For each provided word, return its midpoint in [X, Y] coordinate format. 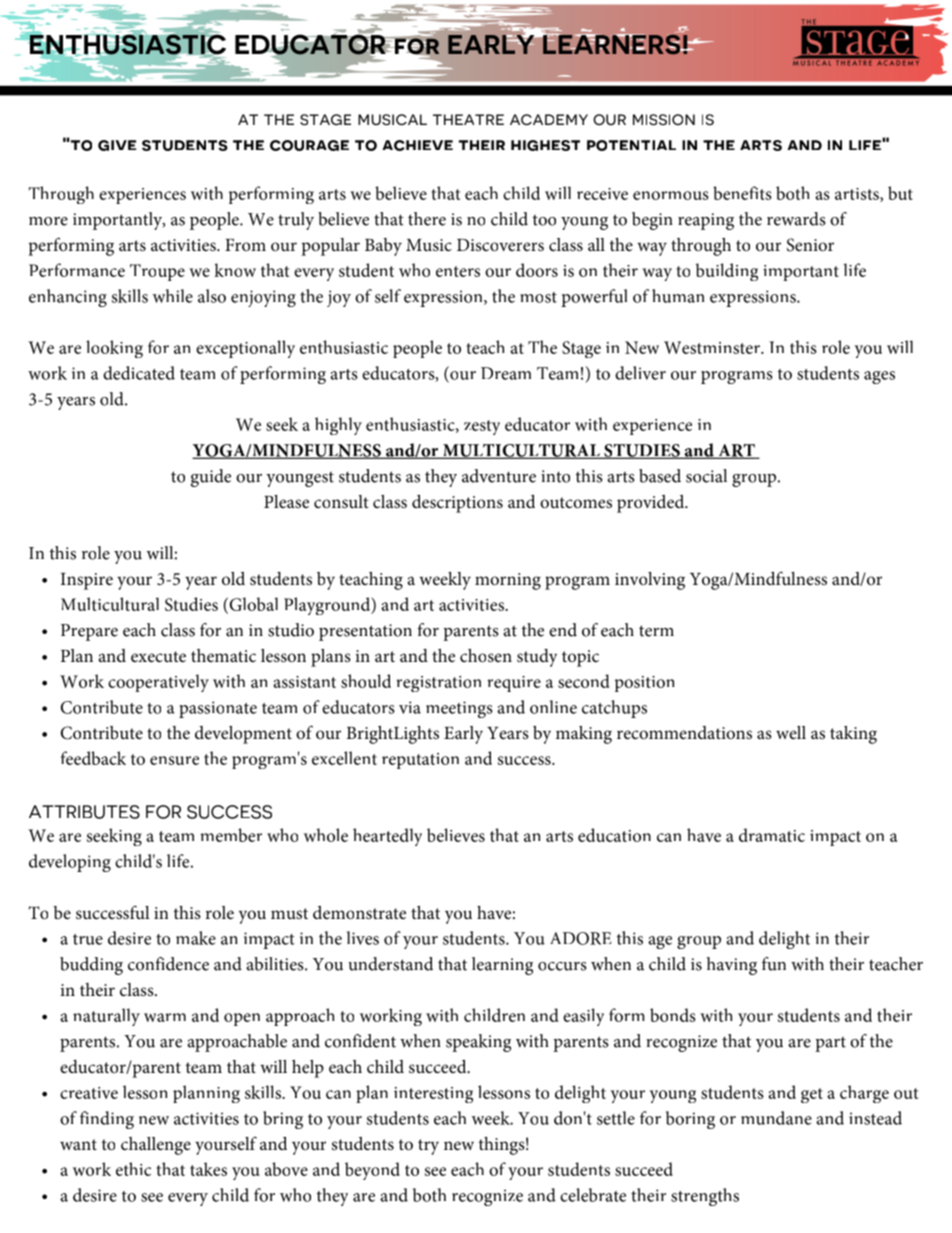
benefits [742, 193]
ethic [133, 1169]
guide [211, 478]
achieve [417, 145]
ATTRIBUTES [84, 812]
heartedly [387, 837]
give [117, 145]
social [706, 476]
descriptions [457, 504]
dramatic [772, 835]
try [428, 1147]
